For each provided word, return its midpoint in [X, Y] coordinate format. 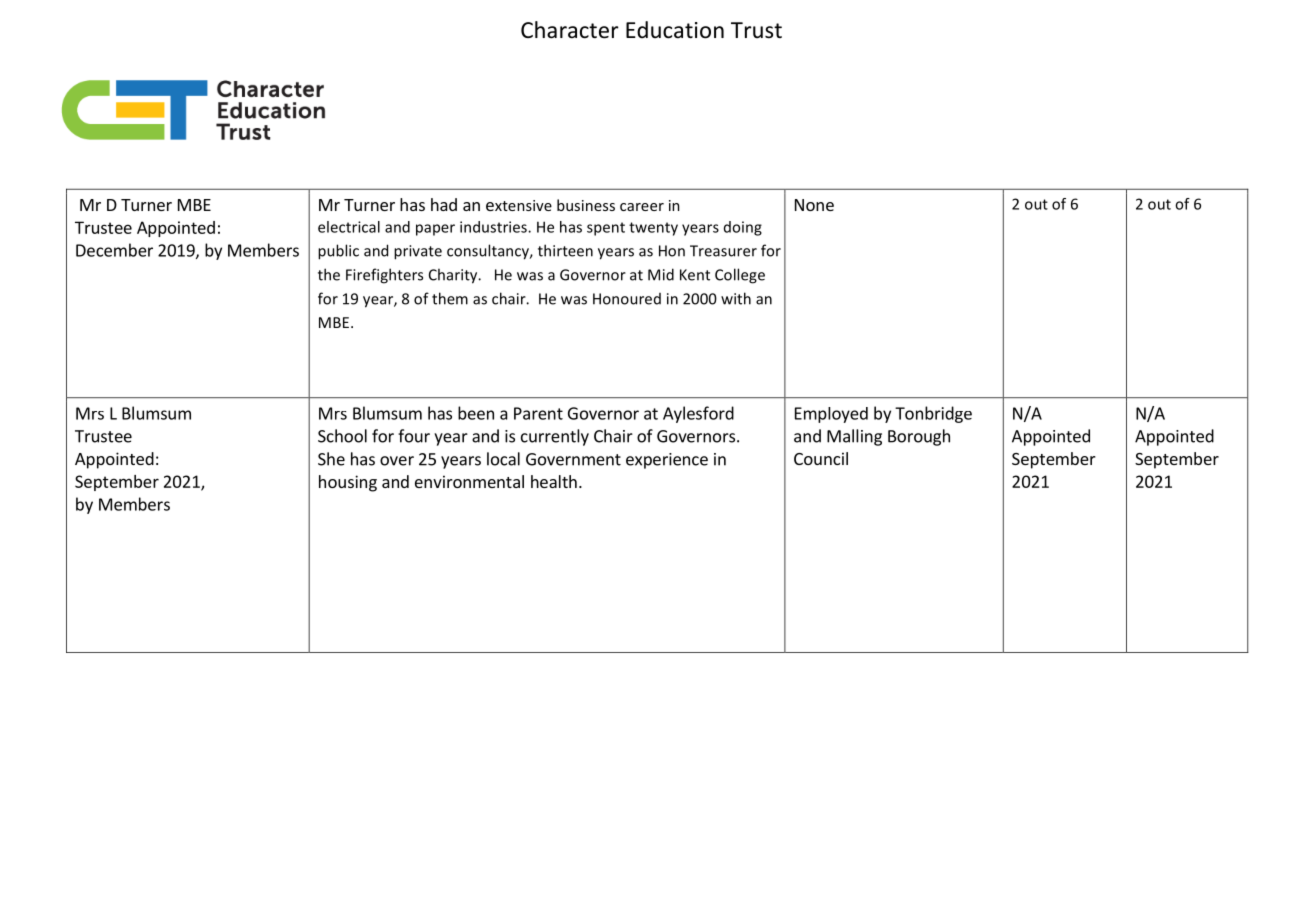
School [342, 436]
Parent [538, 413]
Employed [831, 415]
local [503, 459]
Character [570, 30]
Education [675, 30]
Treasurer [723, 251]
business [586, 205]
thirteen [565, 250]
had [444, 204]
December [114, 250]
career [642, 207]
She [331, 459]
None [814, 205]
